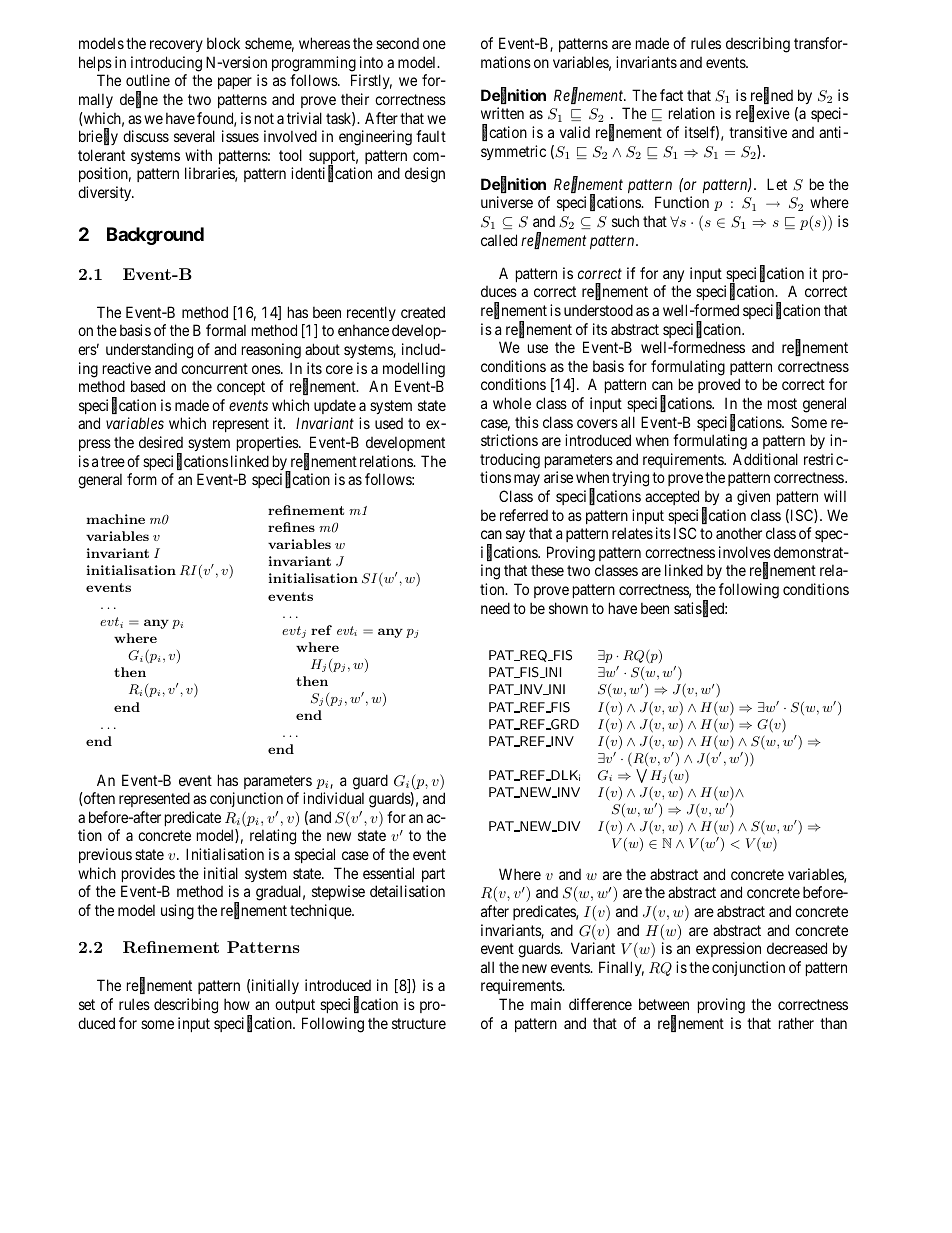 The image size is (952, 1233). I want to click on individual, so click(333, 798).
